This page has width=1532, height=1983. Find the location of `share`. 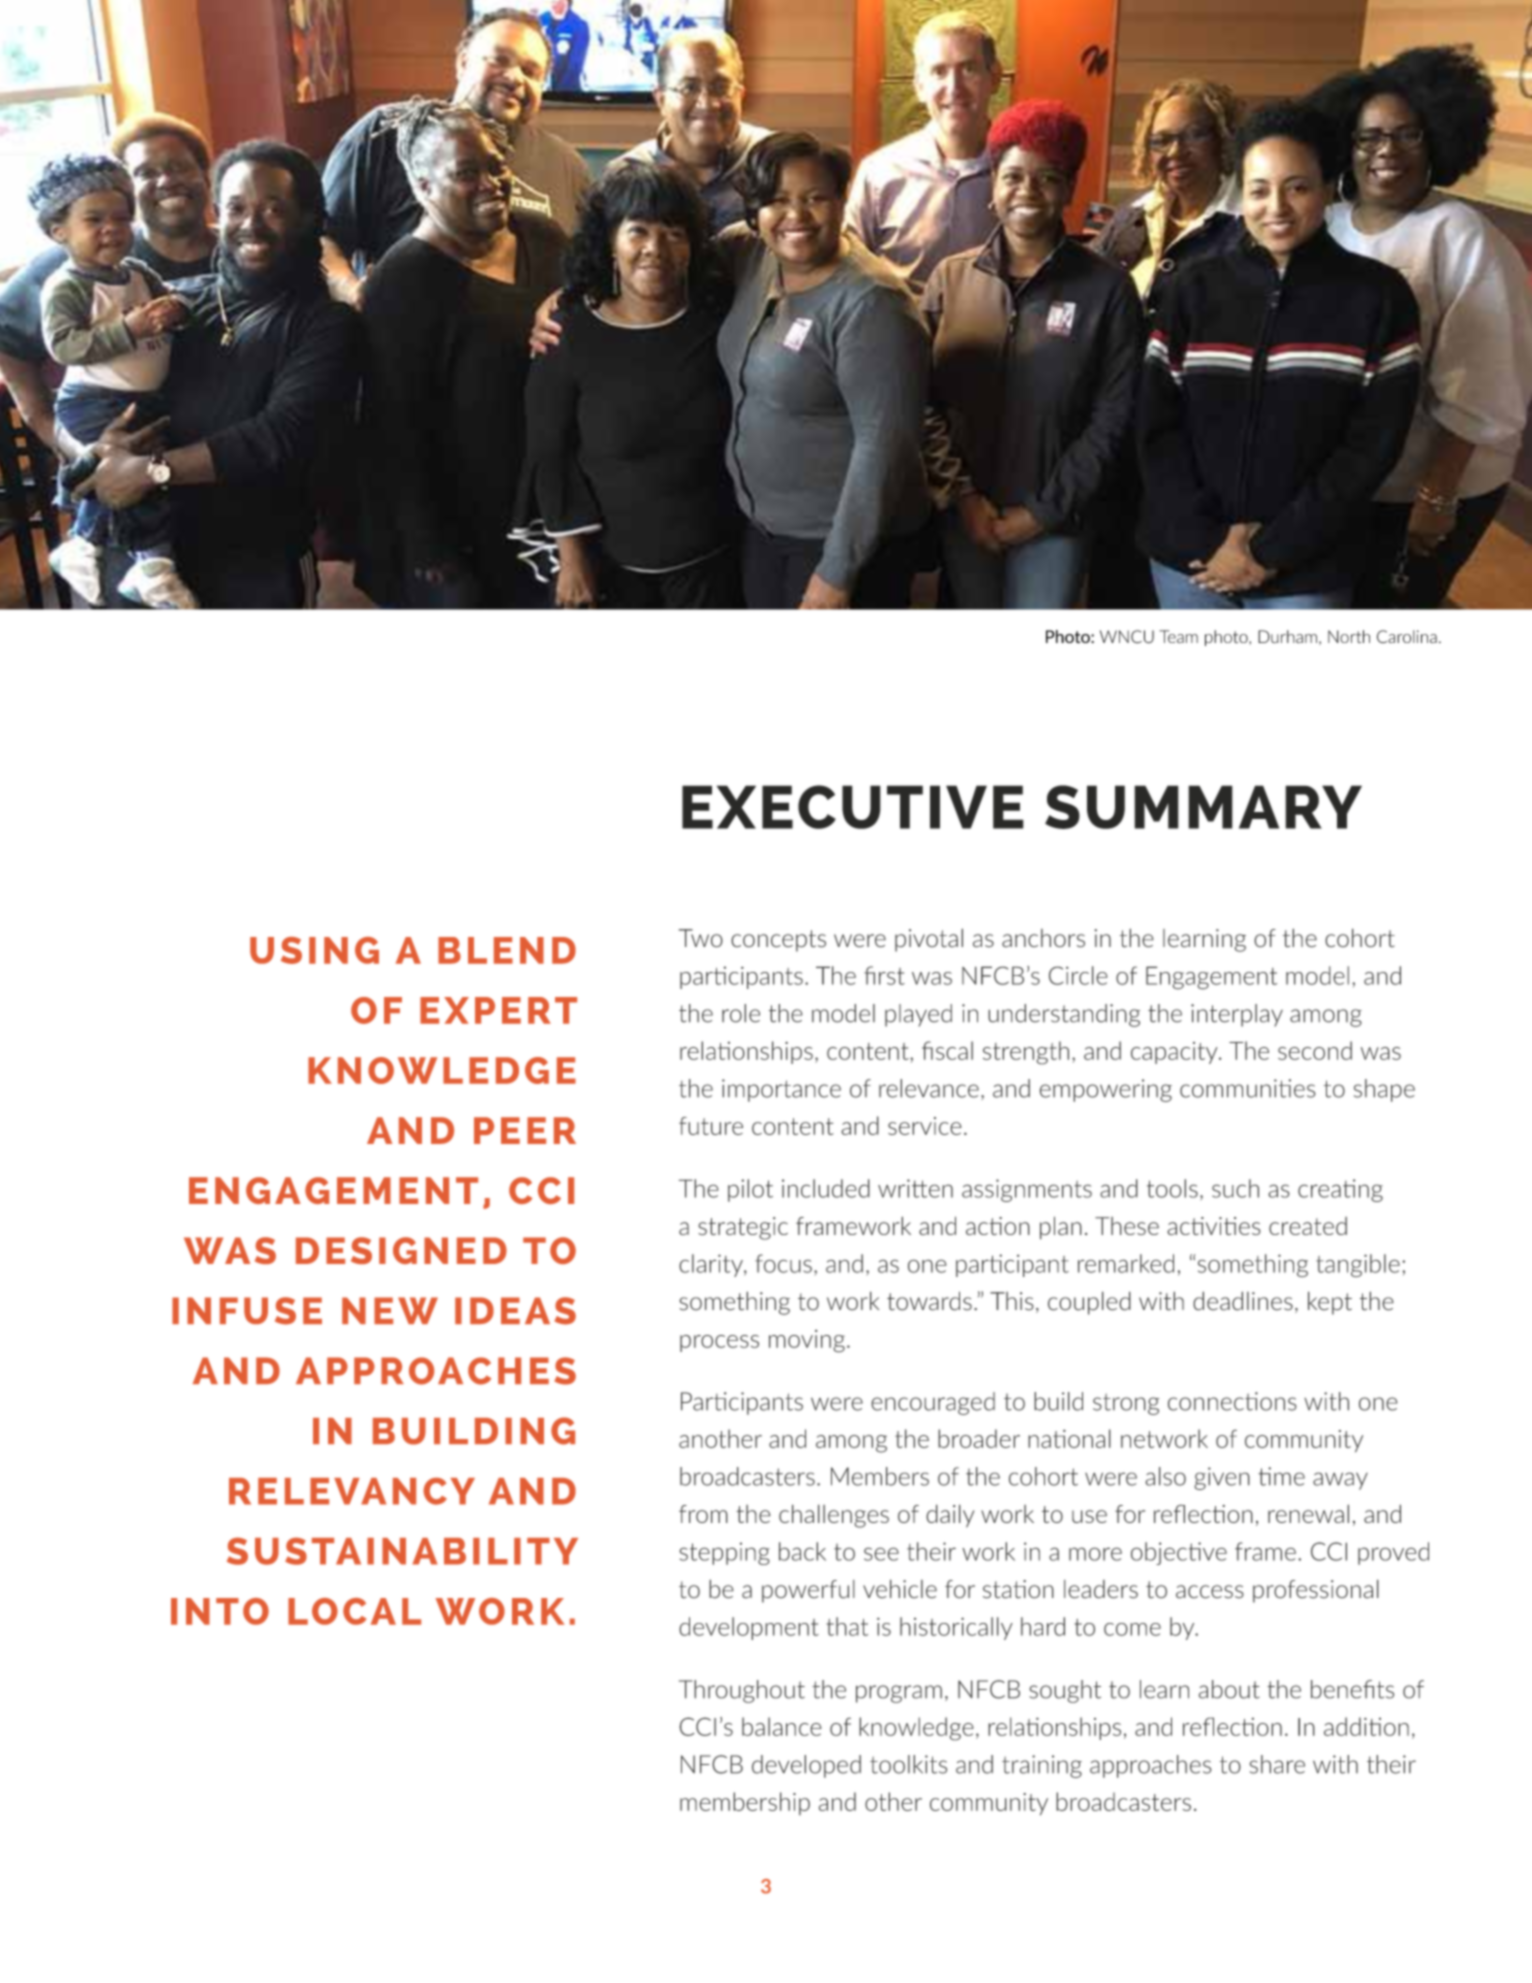

share is located at coordinates (1277, 1764).
